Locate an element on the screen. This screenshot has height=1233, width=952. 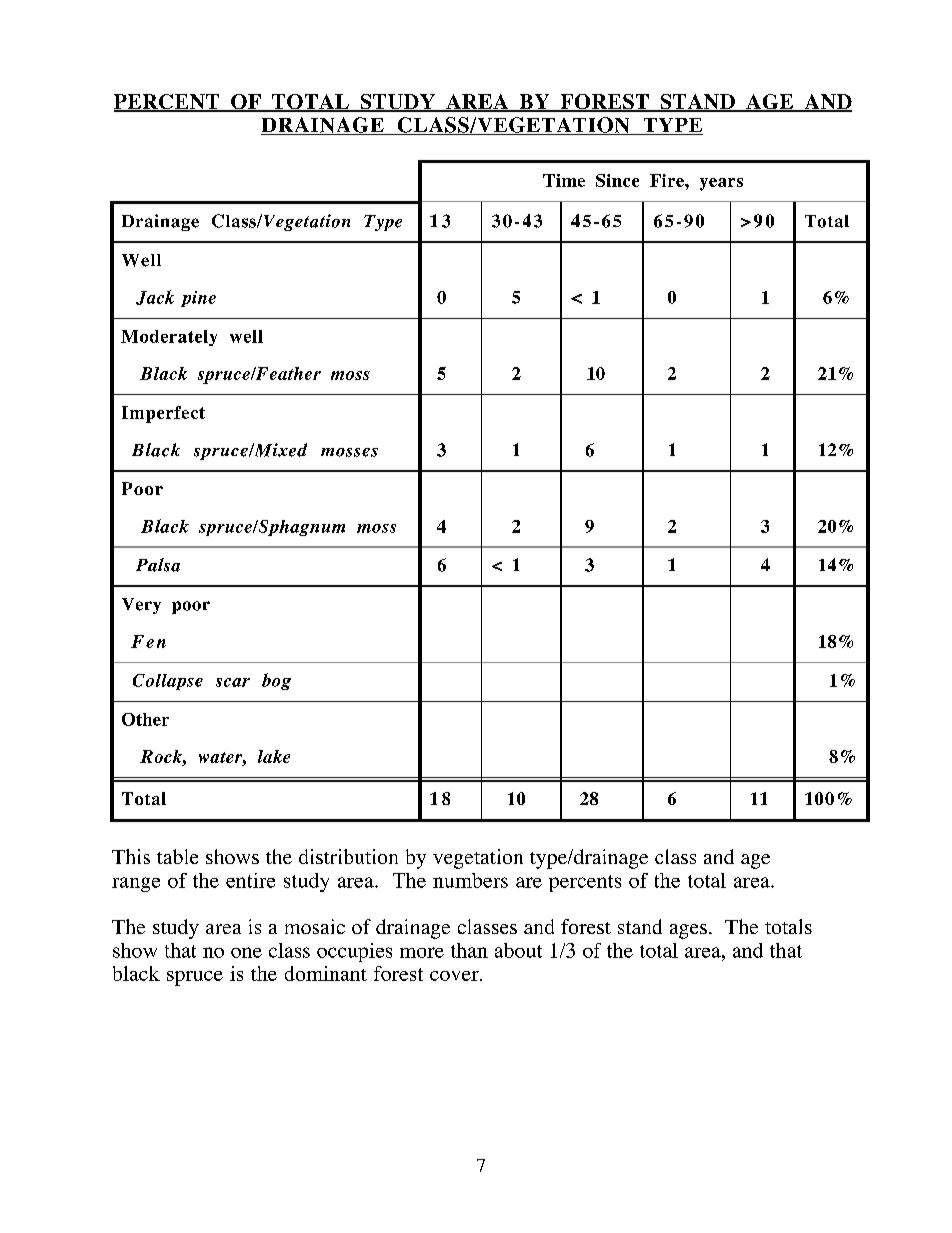
Fire is located at coordinates (668, 180).
